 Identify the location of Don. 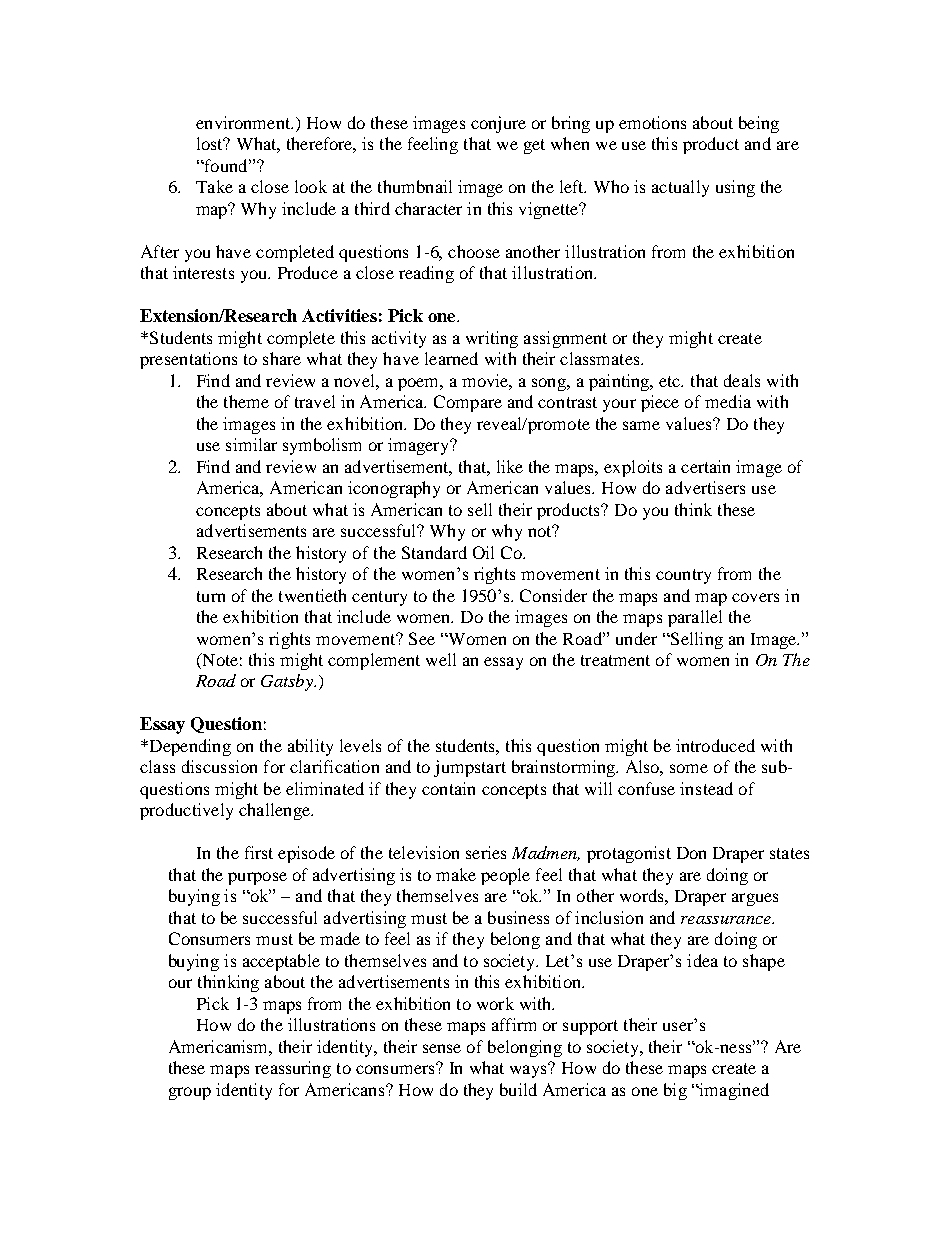
(691, 853).
